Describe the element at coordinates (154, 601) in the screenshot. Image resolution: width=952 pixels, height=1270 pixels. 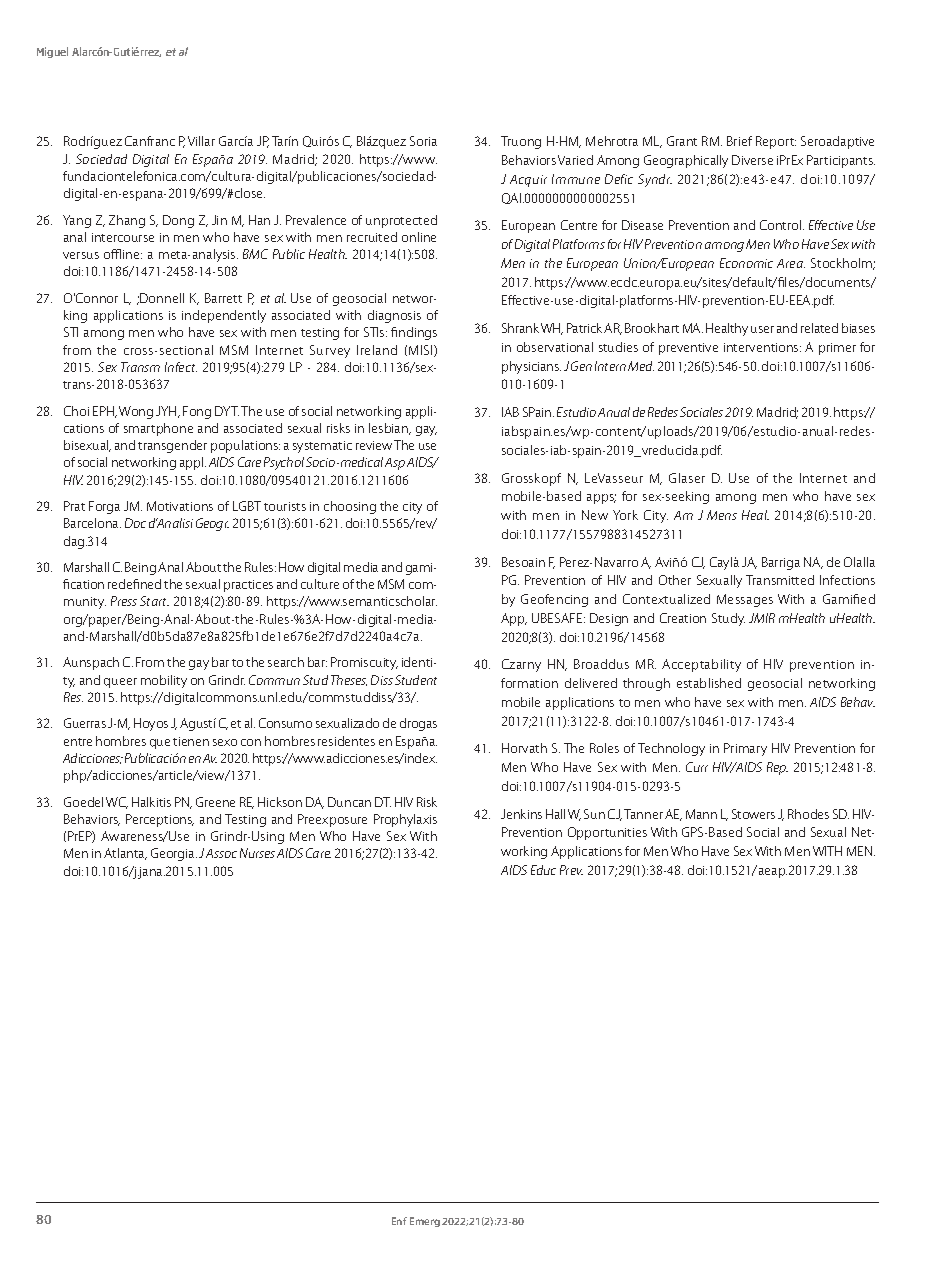
I see `Start` at that location.
